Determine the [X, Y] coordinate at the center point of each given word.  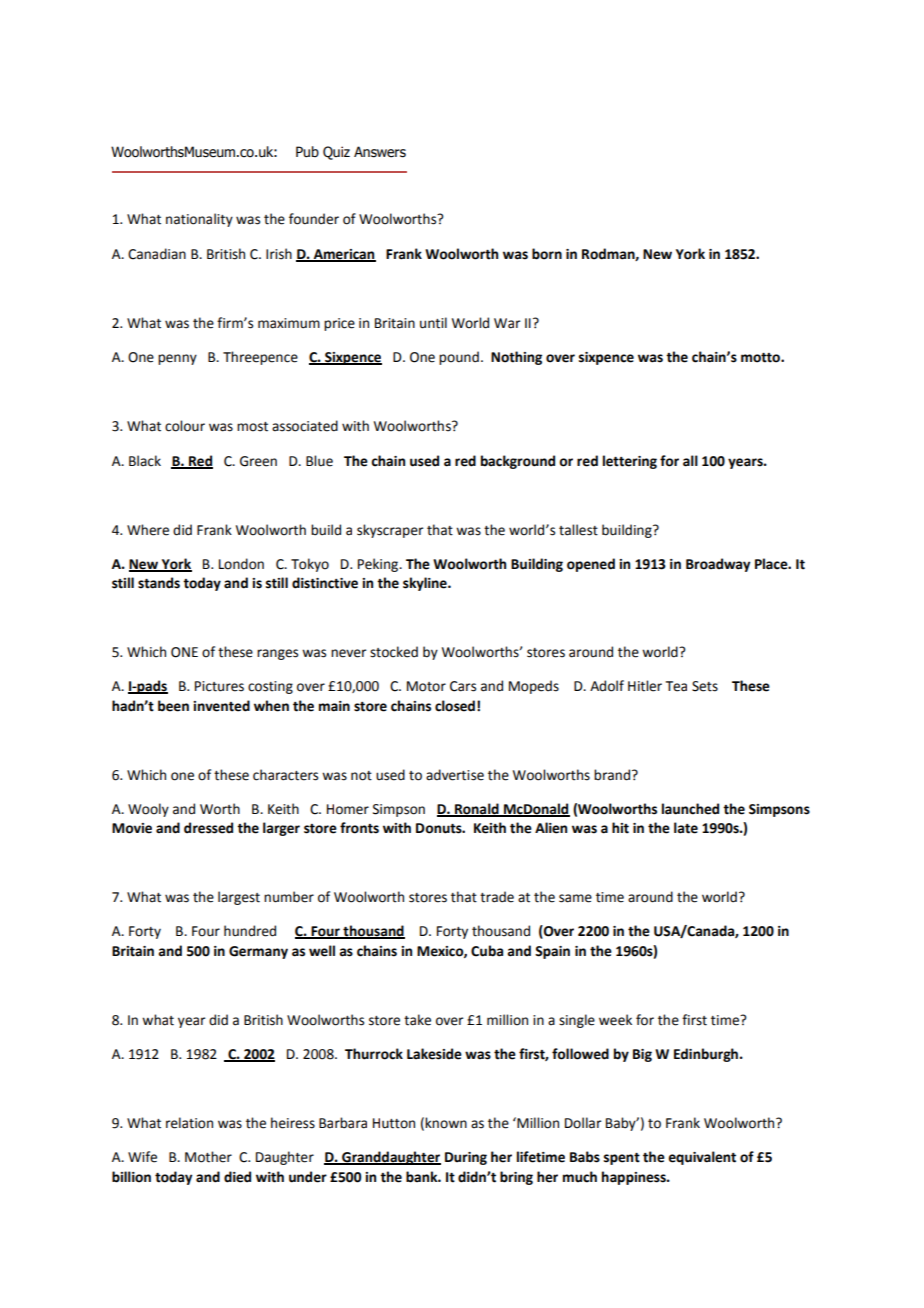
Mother [208, 1157]
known [446, 1123]
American [343, 255]
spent [622, 1159]
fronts [359, 828]
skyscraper [390, 531]
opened [591, 565]
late [686, 828]
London [241, 564]
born [547, 254]
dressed [208, 828]
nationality [199, 220]
